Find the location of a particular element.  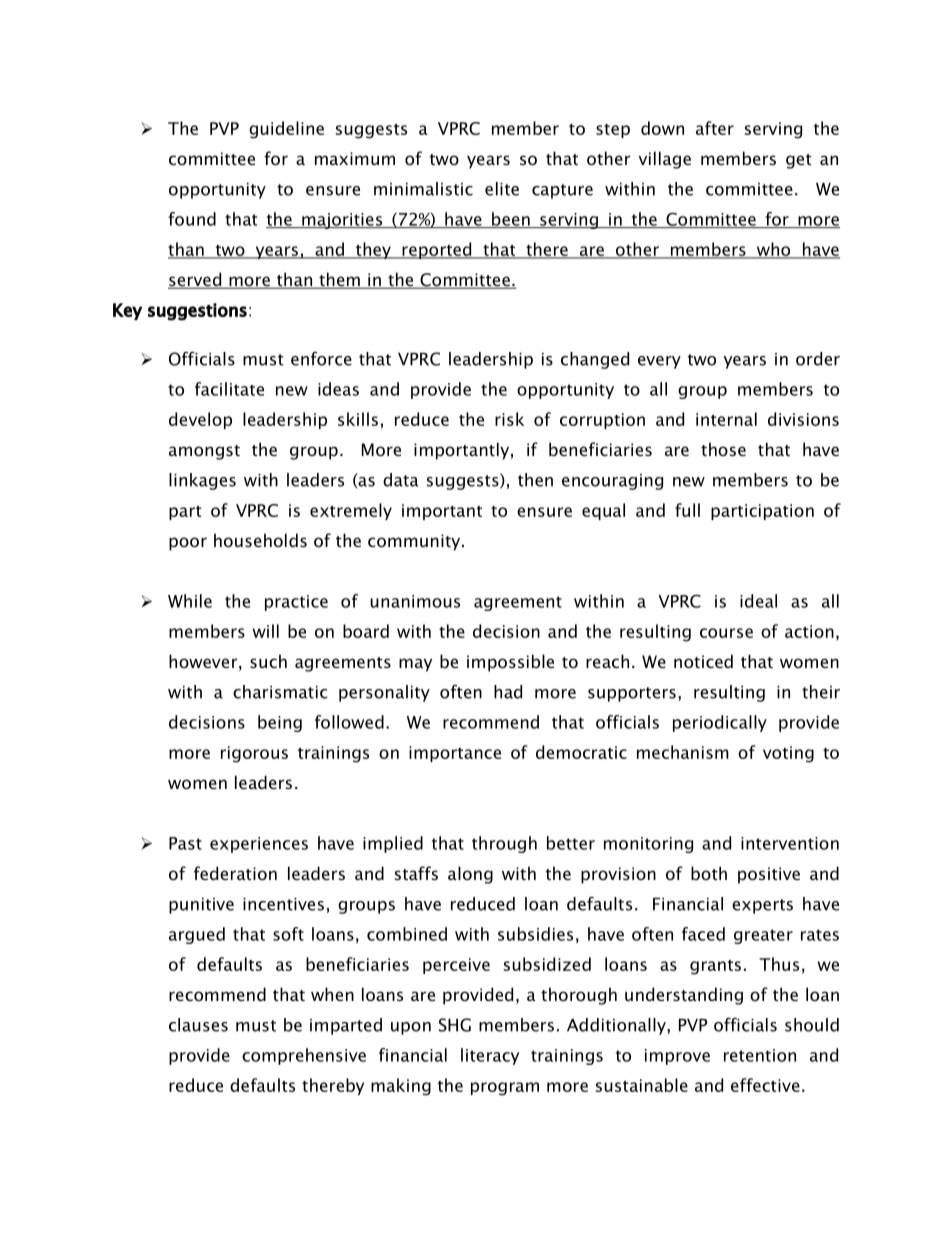

clauses is located at coordinates (198, 1025).
